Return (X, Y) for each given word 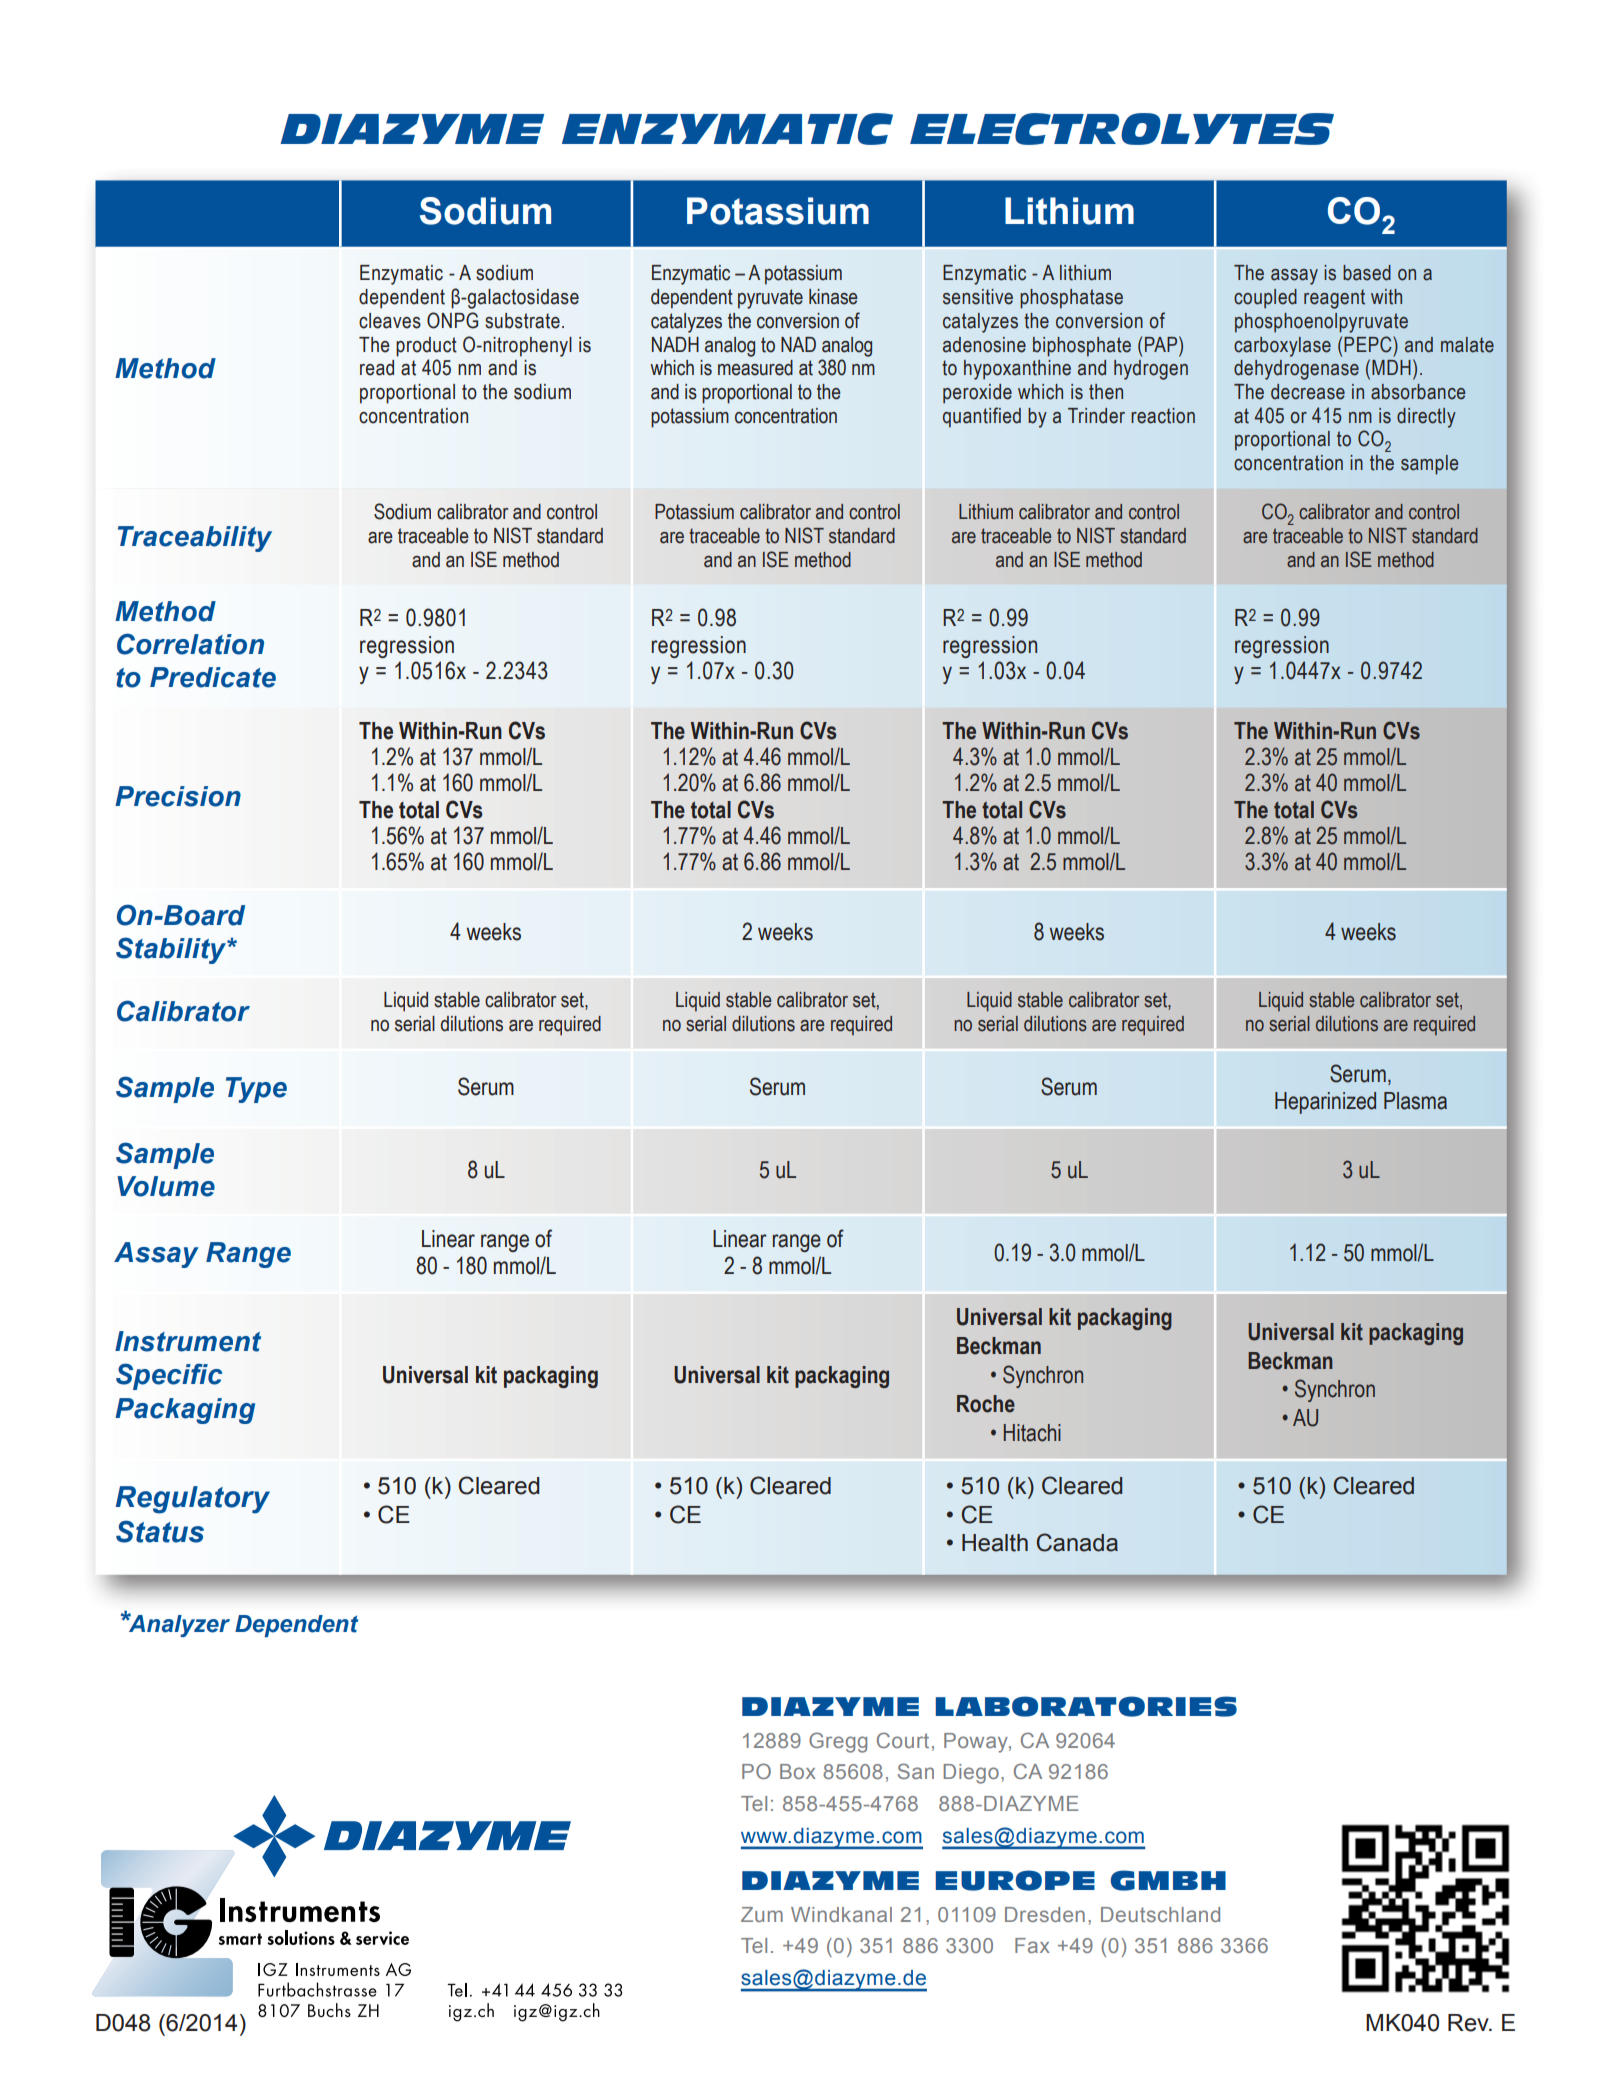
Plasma (1415, 1101)
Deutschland (1160, 1914)
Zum (762, 1914)
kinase (833, 297)
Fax (1032, 1945)
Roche (986, 1404)
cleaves (390, 321)
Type (256, 1090)
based (1367, 273)
